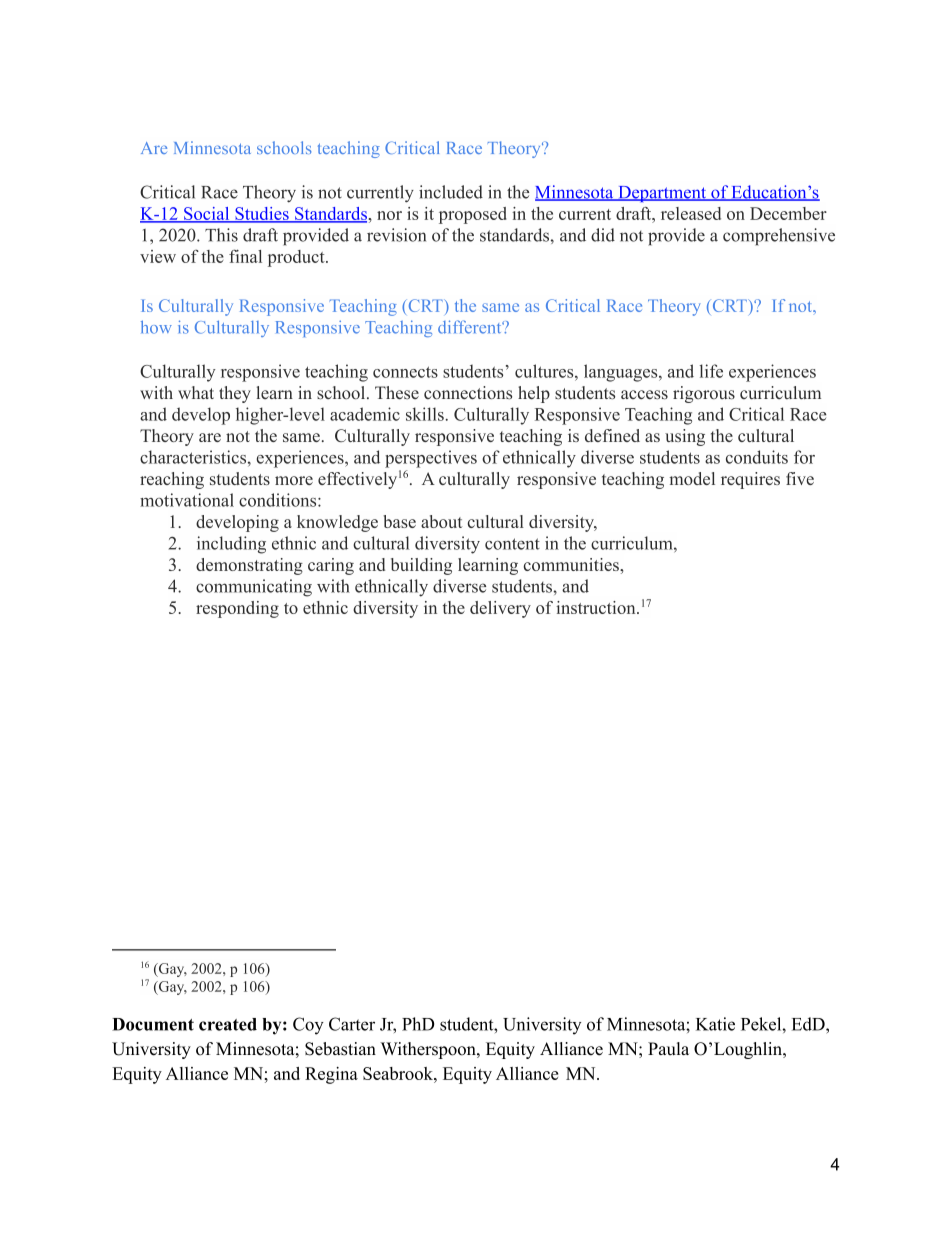 The image size is (952, 1233). What do you see at coordinates (308, 1026) in the screenshot?
I see `Coy` at bounding box center [308, 1026].
